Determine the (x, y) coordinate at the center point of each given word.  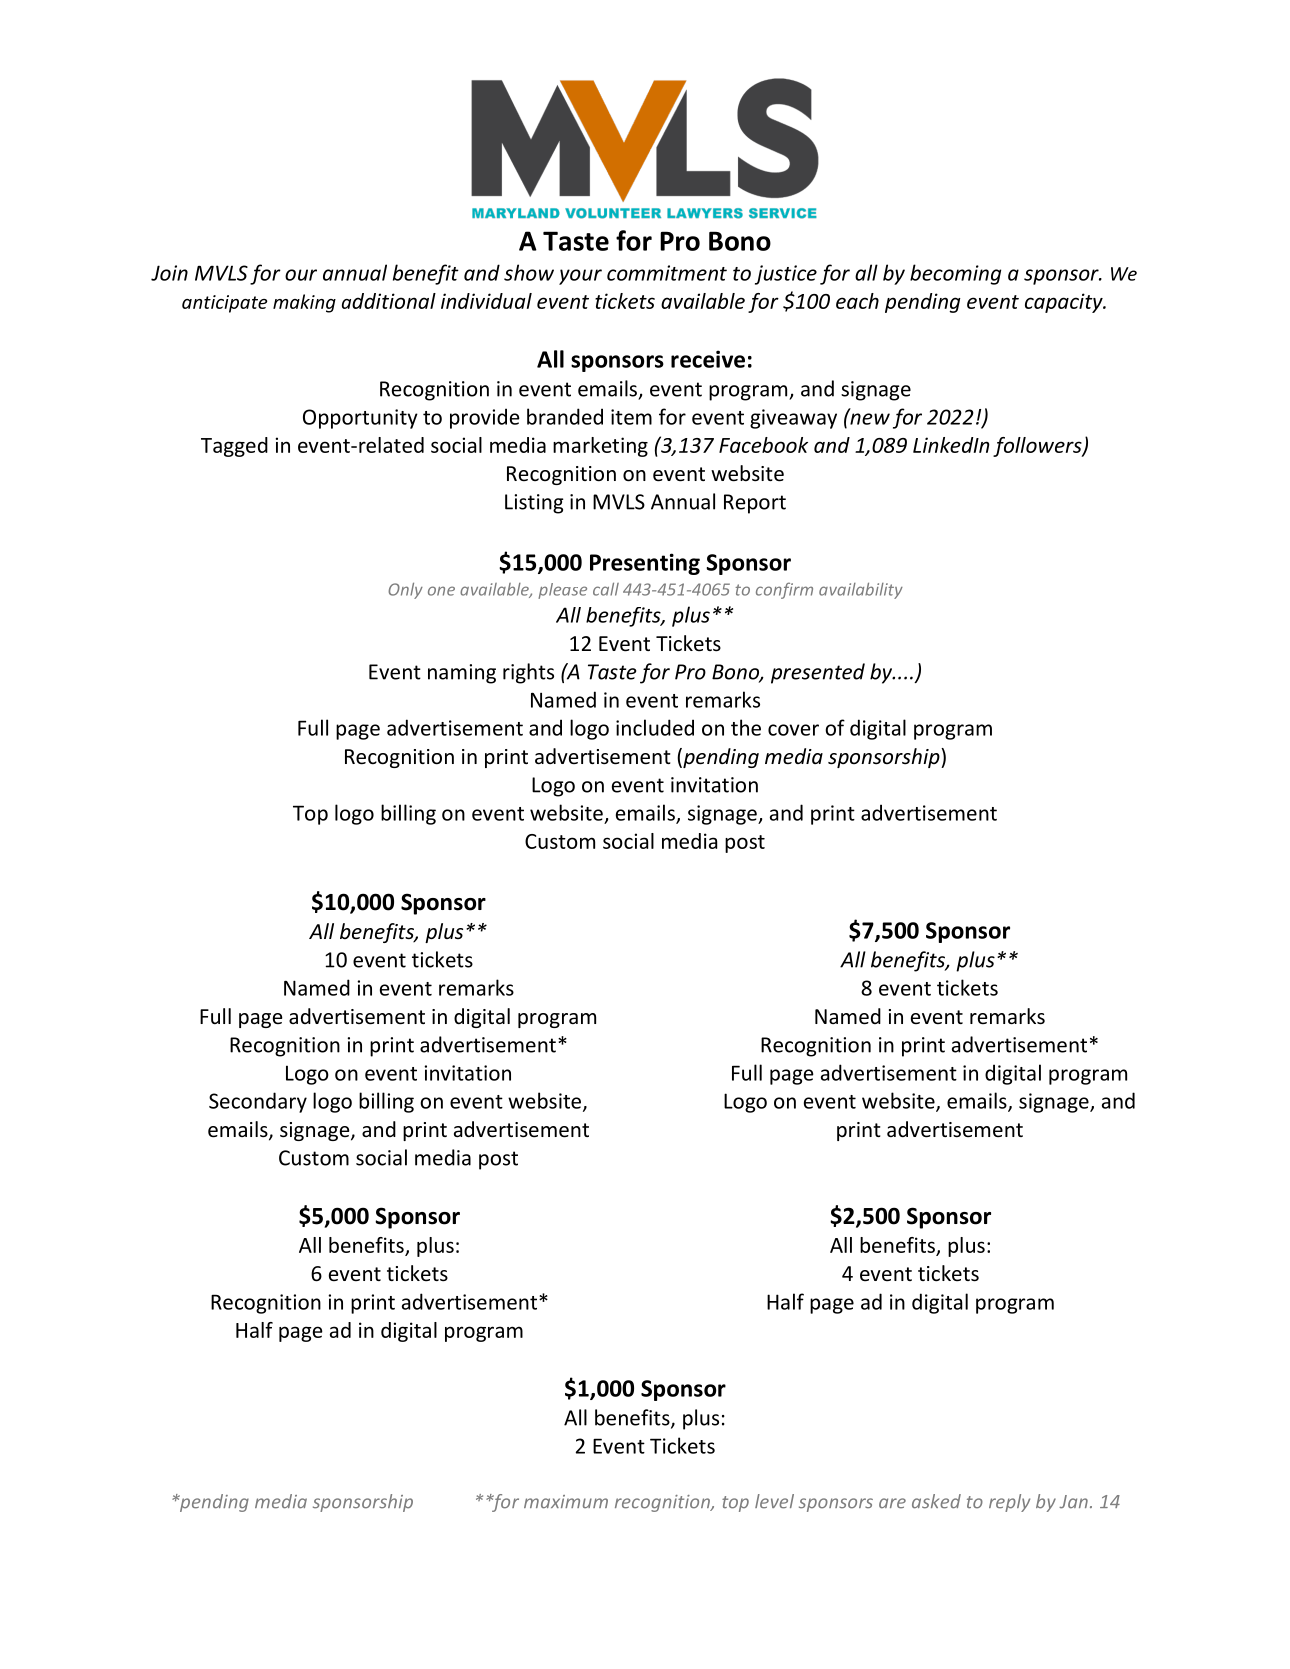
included (655, 727)
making (304, 303)
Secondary (258, 1102)
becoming (955, 274)
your (580, 277)
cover (793, 730)
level (774, 1501)
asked (936, 1501)
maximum (566, 1502)
